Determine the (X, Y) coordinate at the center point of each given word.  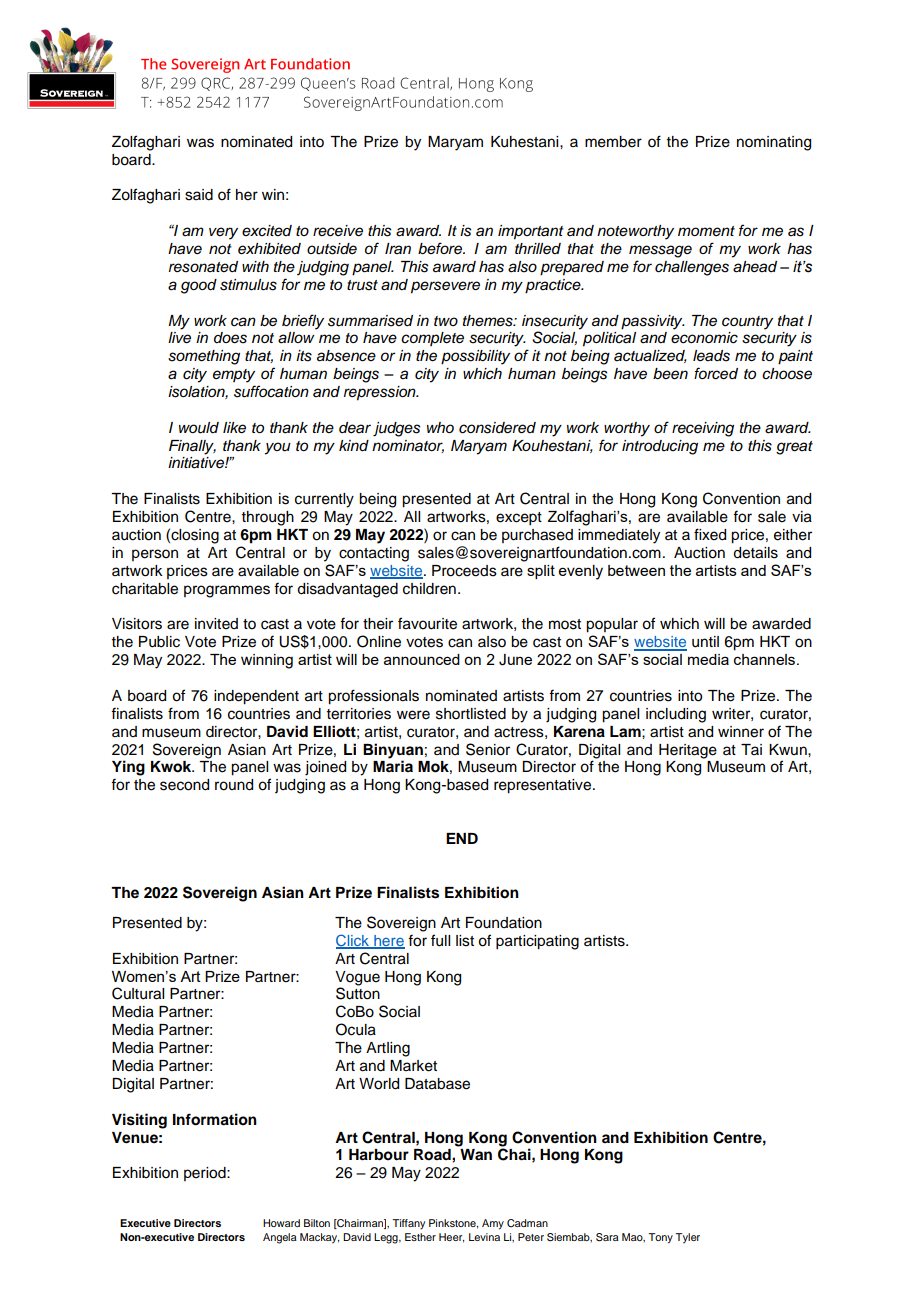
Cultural (138, 993)
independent (256, 697)
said (199, 195)
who (440, 427)
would (199, 428)
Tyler (687, 1238)
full (440, 940)
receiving (703, 429)
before (441, 248)
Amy (493, 1224)
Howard (281, 1223)
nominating (774, 143)
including (676, 715)
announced (422, 659)
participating (537, 942)
